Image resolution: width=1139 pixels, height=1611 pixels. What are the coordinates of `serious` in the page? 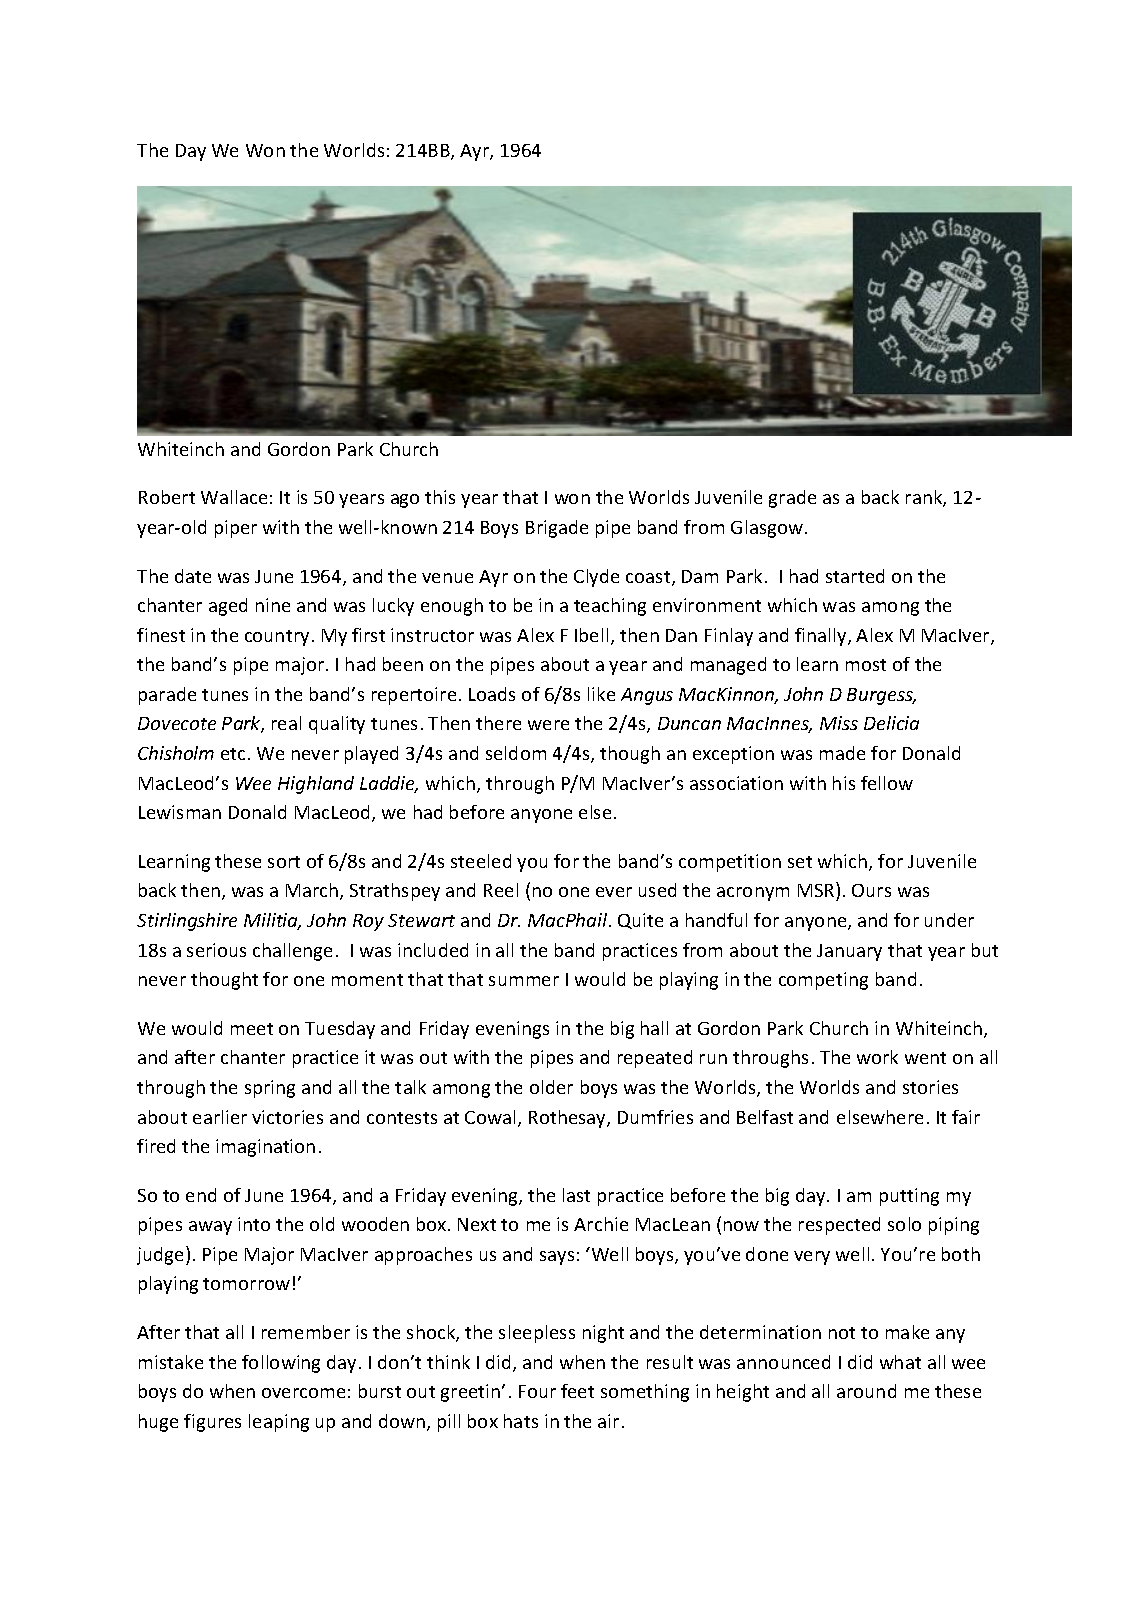 It's located at (216, 950).
